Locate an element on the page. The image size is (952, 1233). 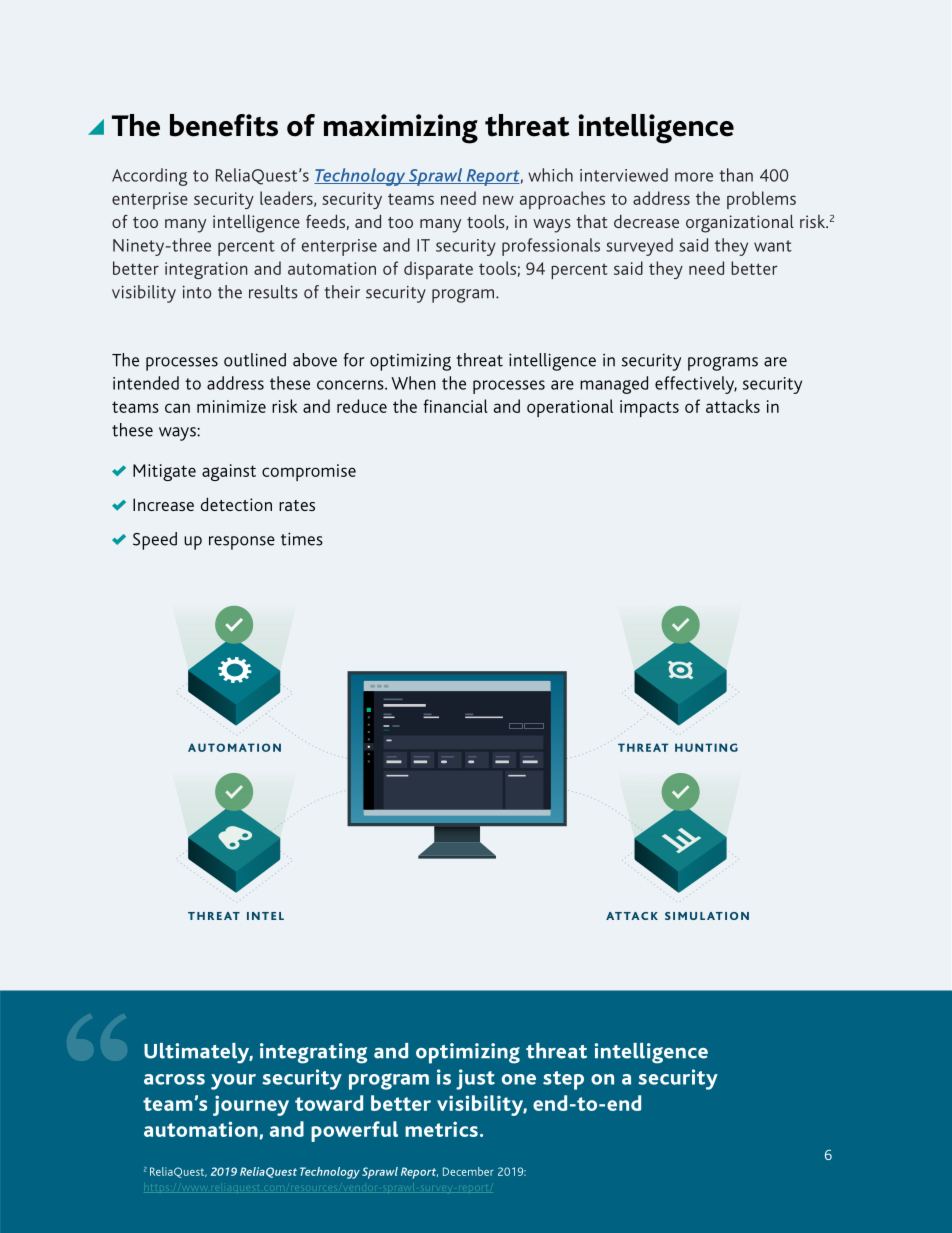
impacts is located at coordinates (649, 408).
